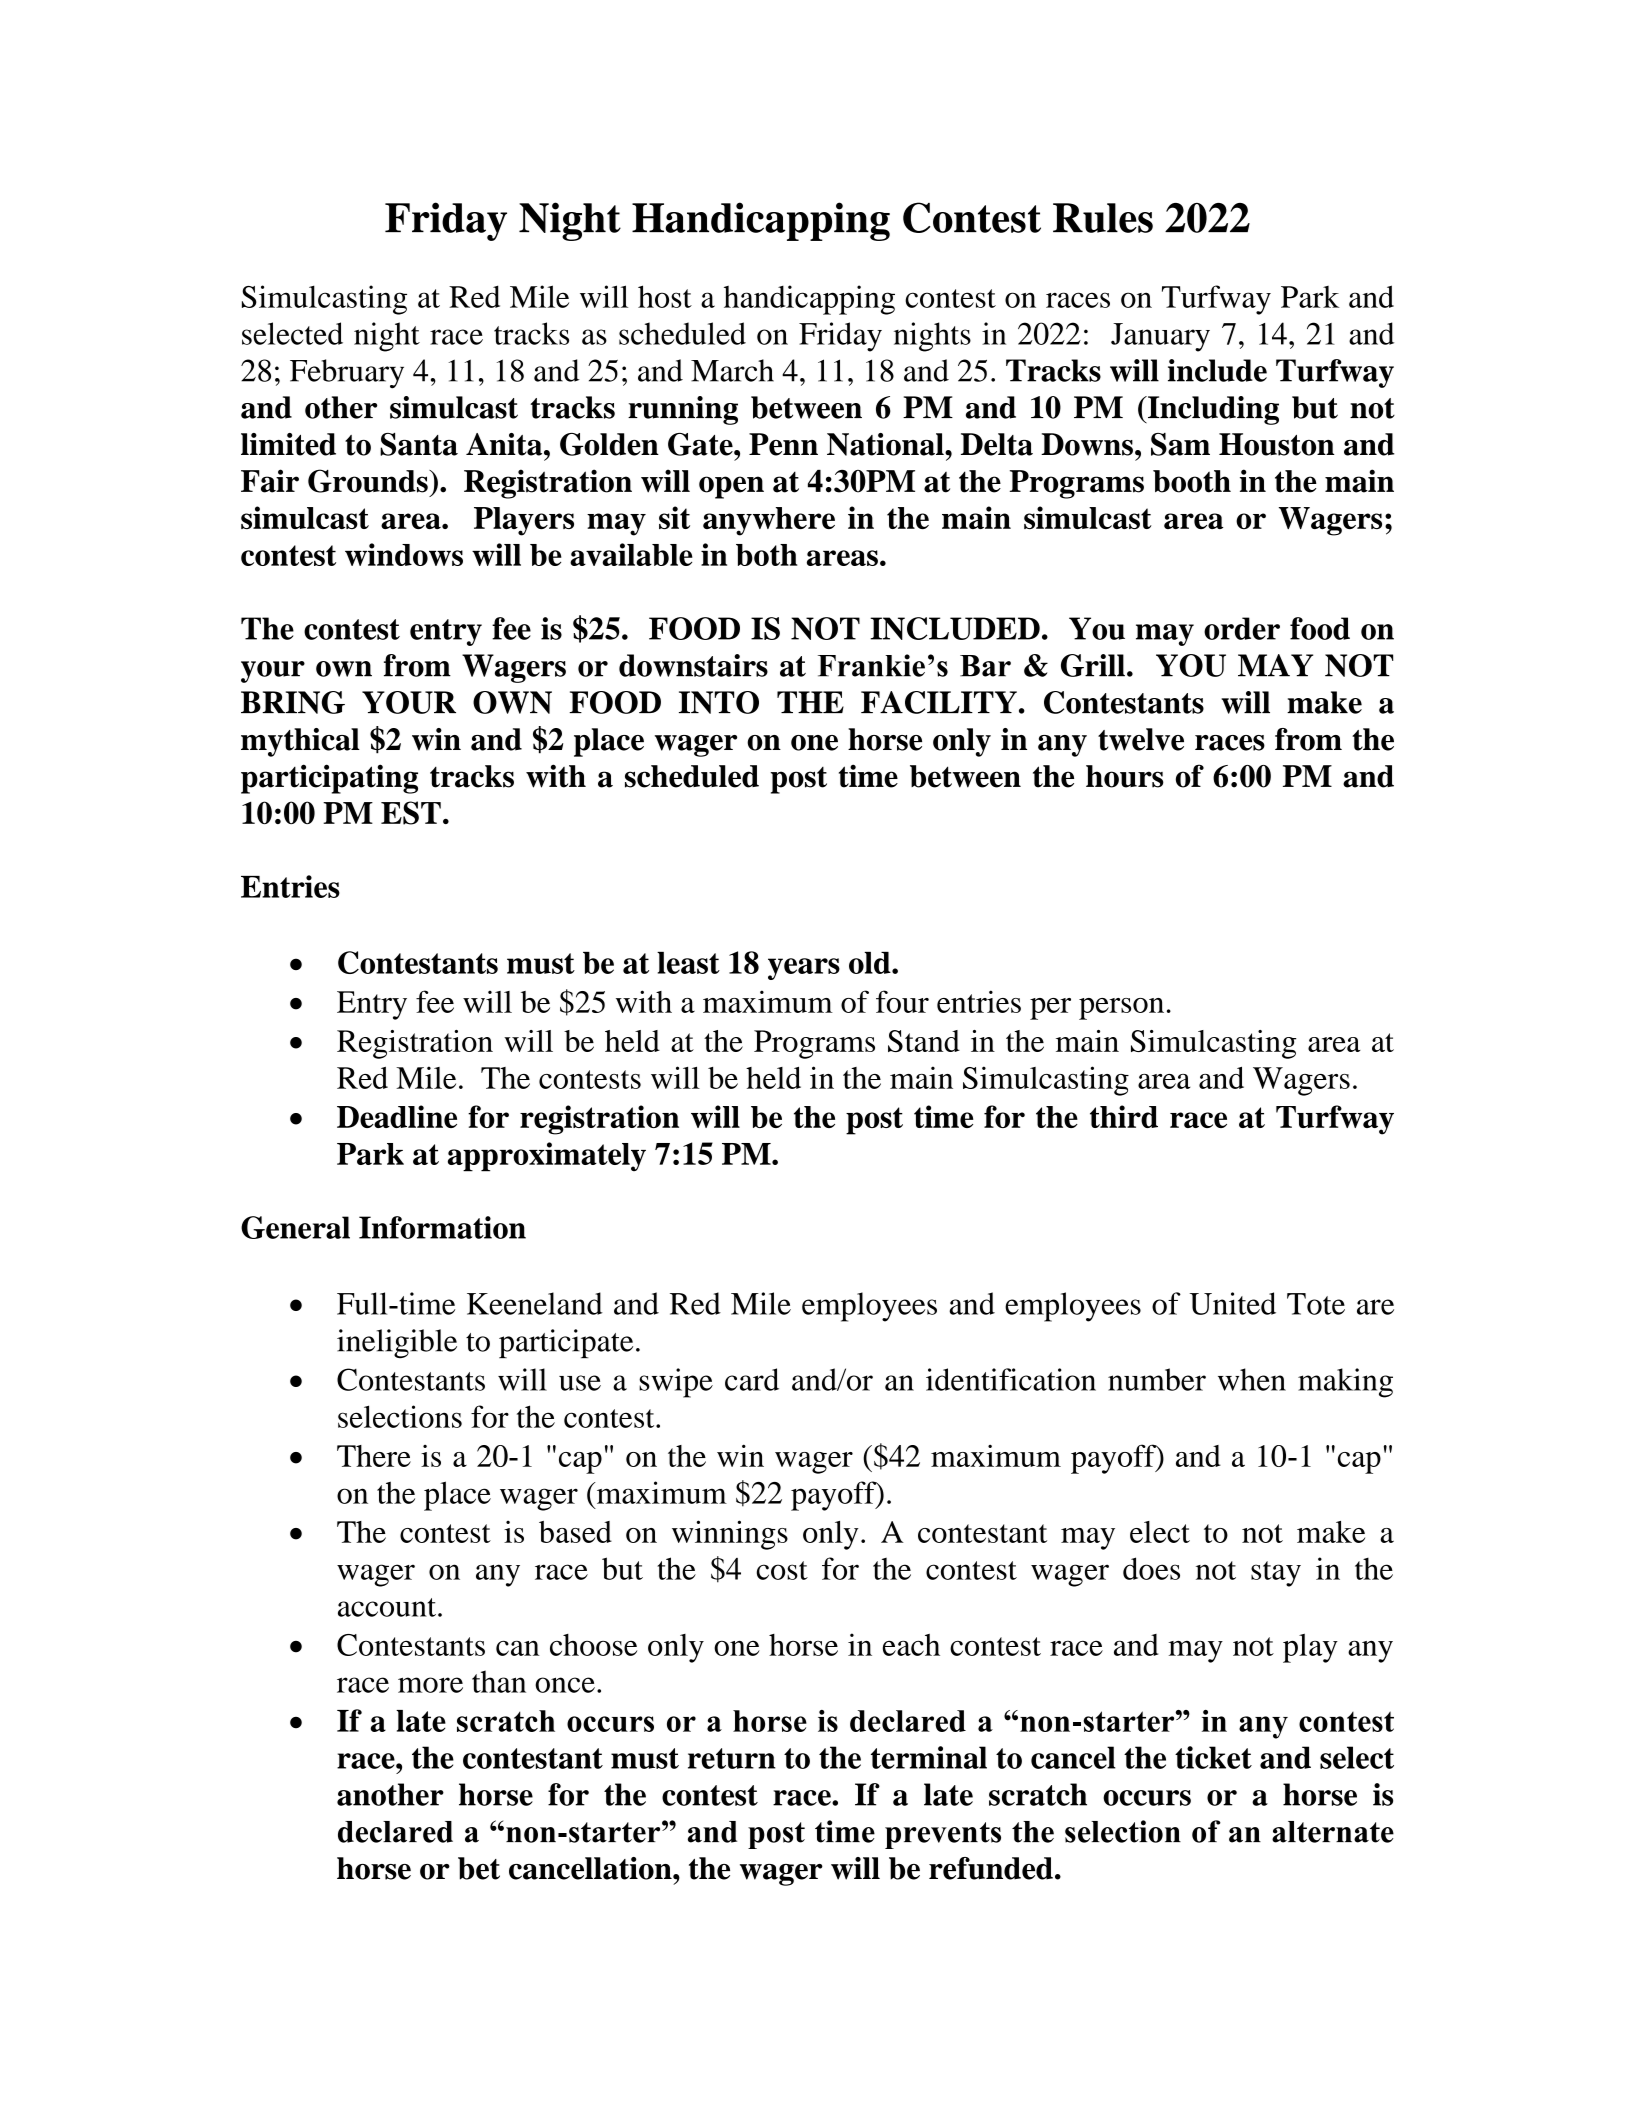 Image resolution: width=1635 pixels, height=2116 pixels. I want to click on January, so click(1160, 337).
